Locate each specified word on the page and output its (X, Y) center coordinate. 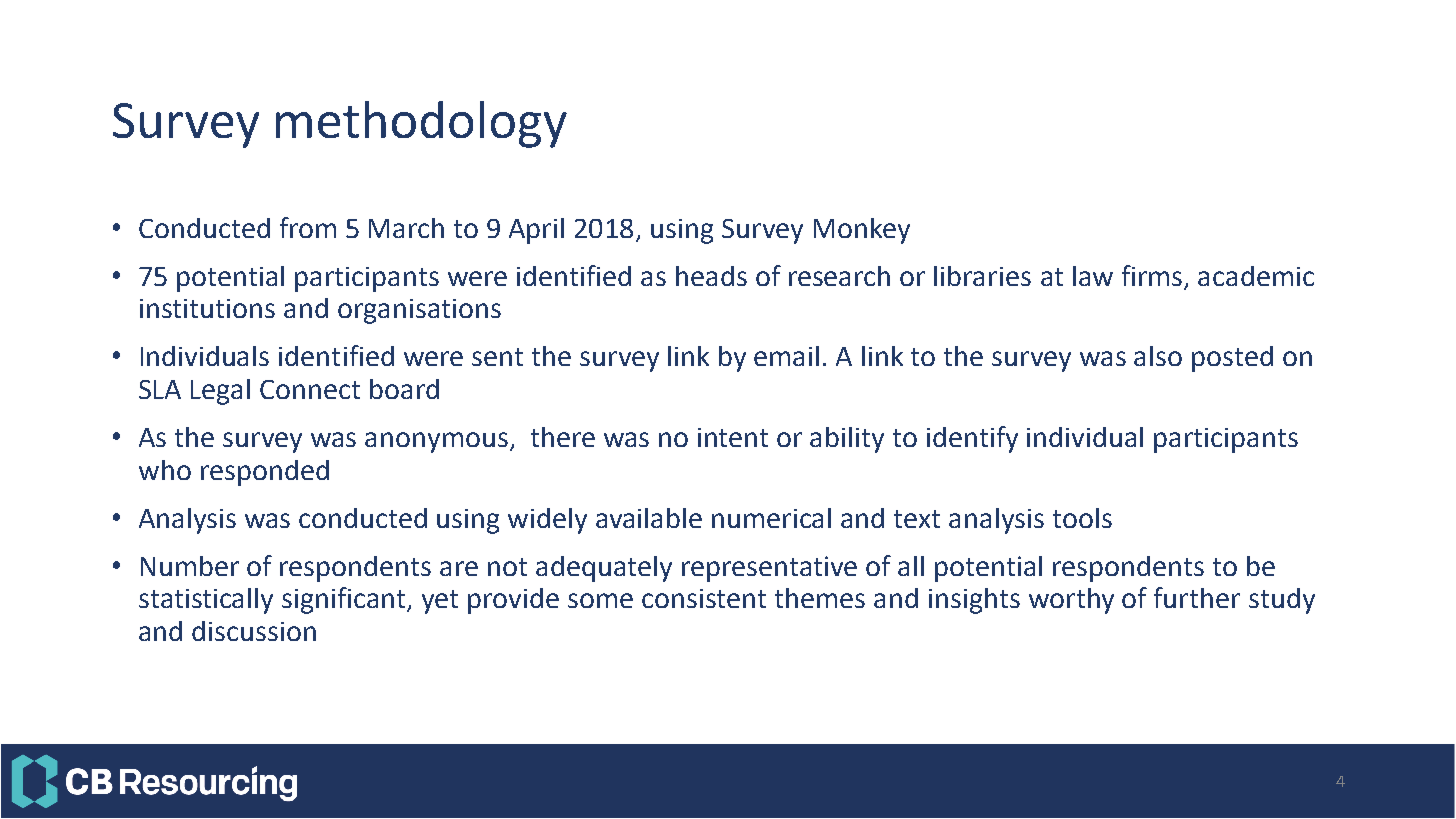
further (1197, 597)
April (536, 231)
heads (711, 276)
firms (1152, 275)
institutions (207, 308)
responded (265, 473)
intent (733, 437)
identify (972, 439)
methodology (421, 124)
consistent (704, 598)
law (1093, 276)
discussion (254, 631)
